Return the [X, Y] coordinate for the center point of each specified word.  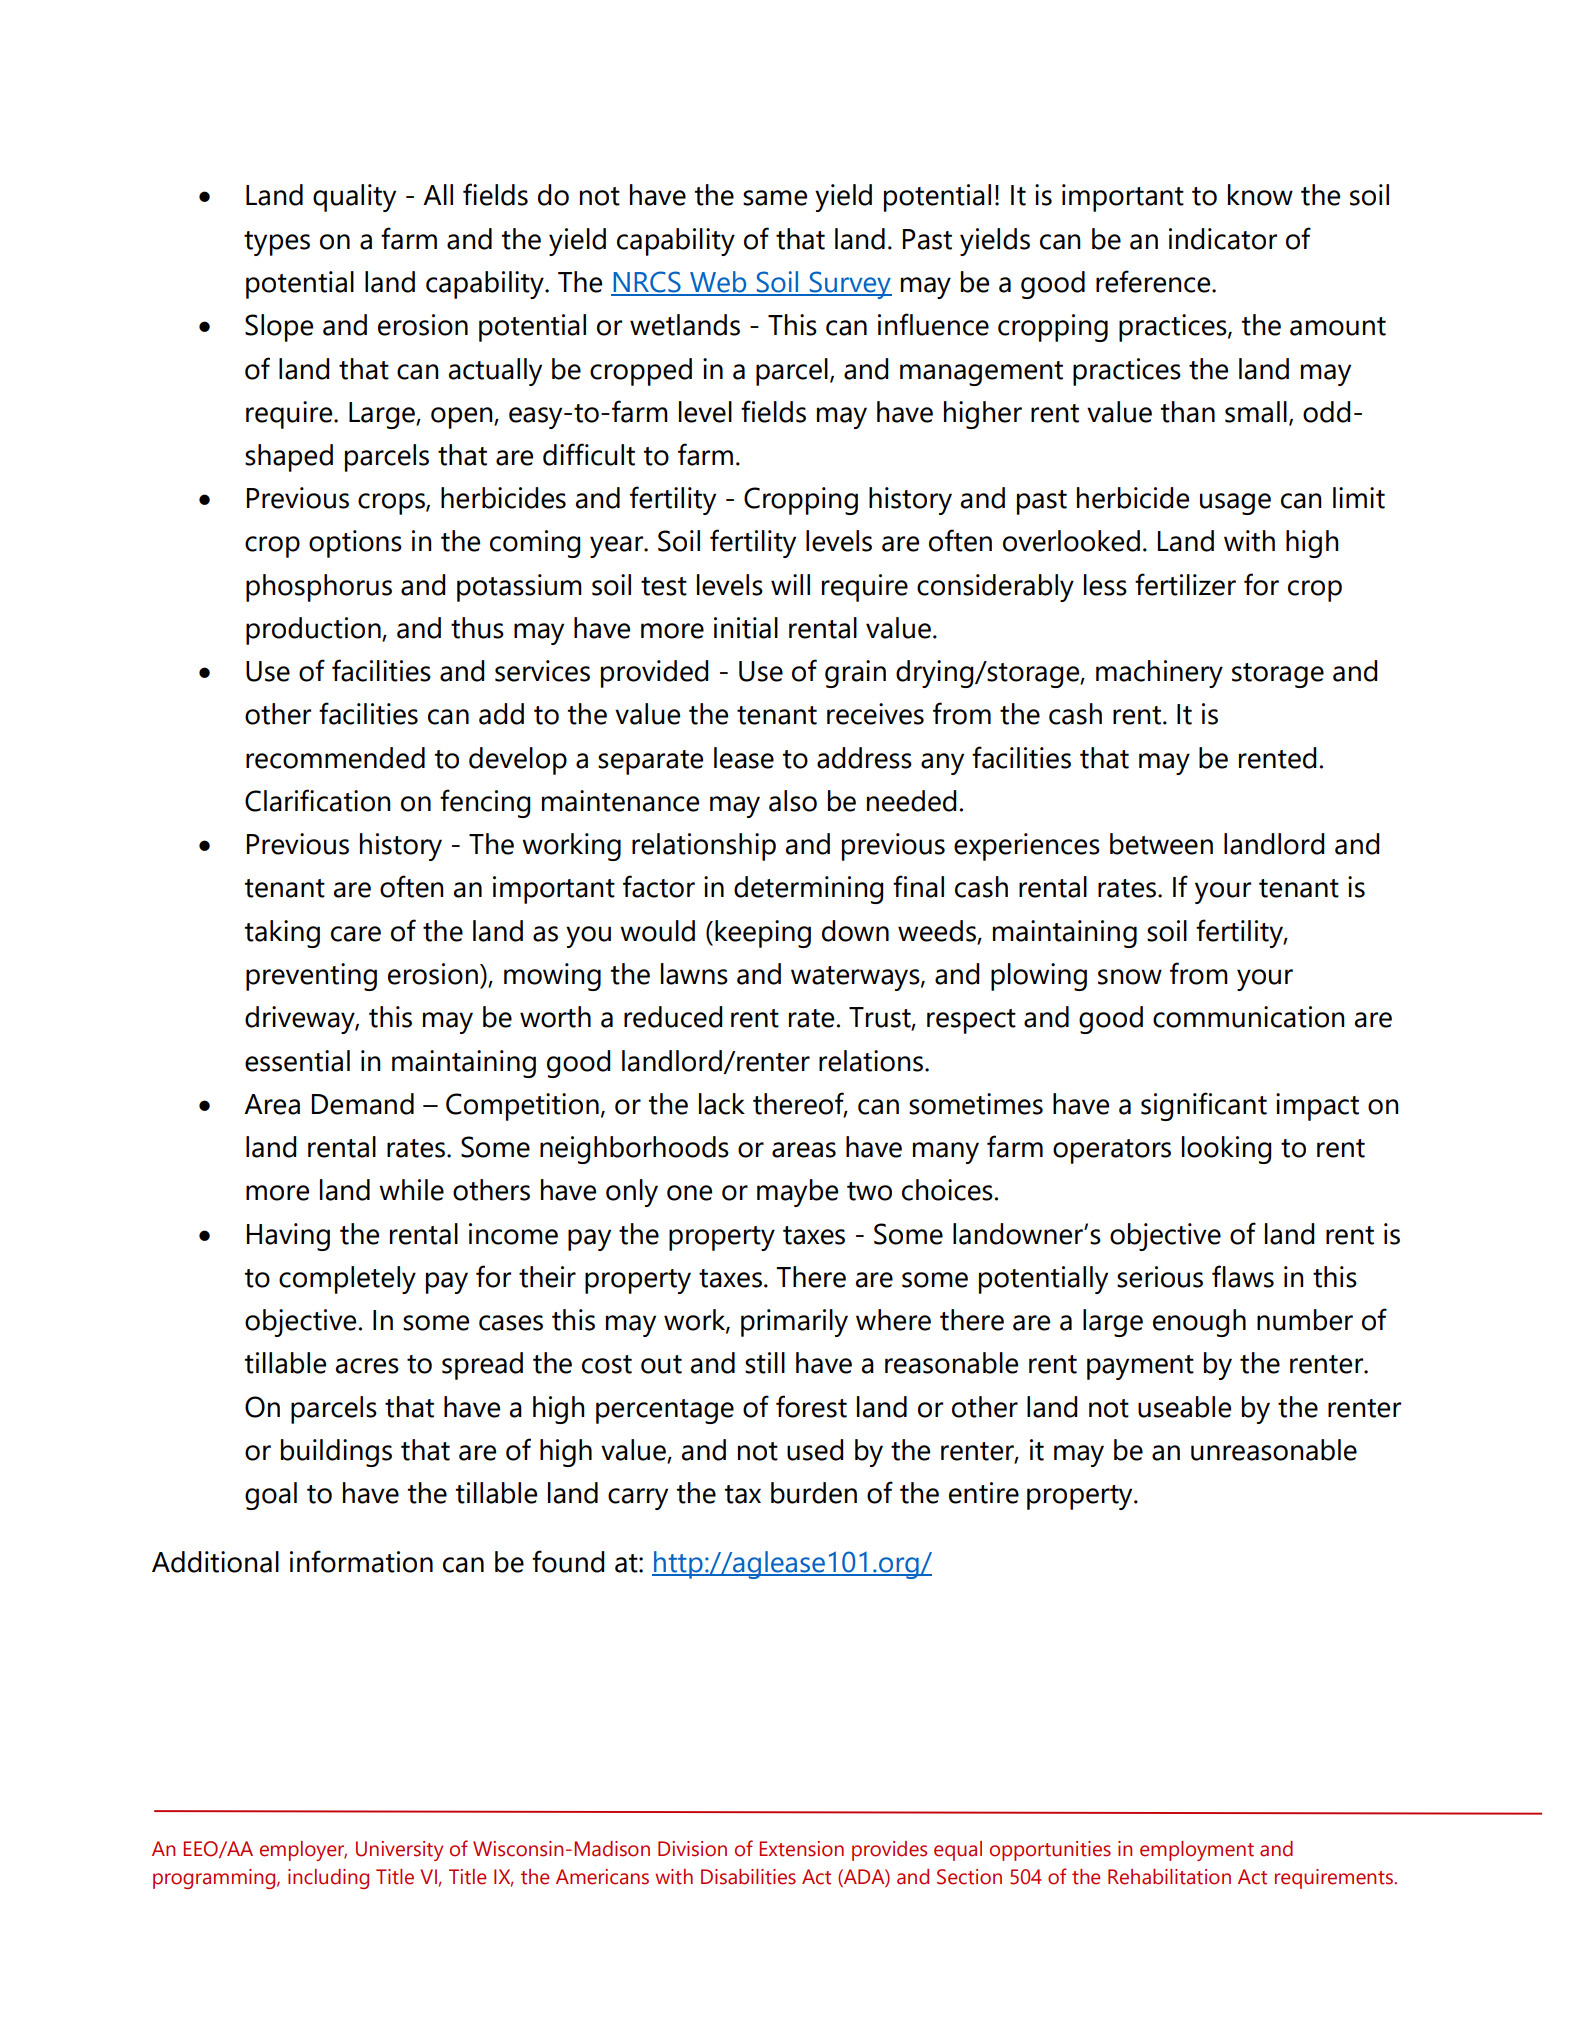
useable [1184, 1407]
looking [1226, 1150]
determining [808, 890]
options [355, 544]
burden [814, 1493]
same [775, 198]
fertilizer [1185, 584]
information [361, 1561]
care [356, 934]
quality [354, 198]
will [790, 584]
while [411, 1190]
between [1161, 844]
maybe [797, 1193]
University [399, 1851]
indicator [1223, 239]
